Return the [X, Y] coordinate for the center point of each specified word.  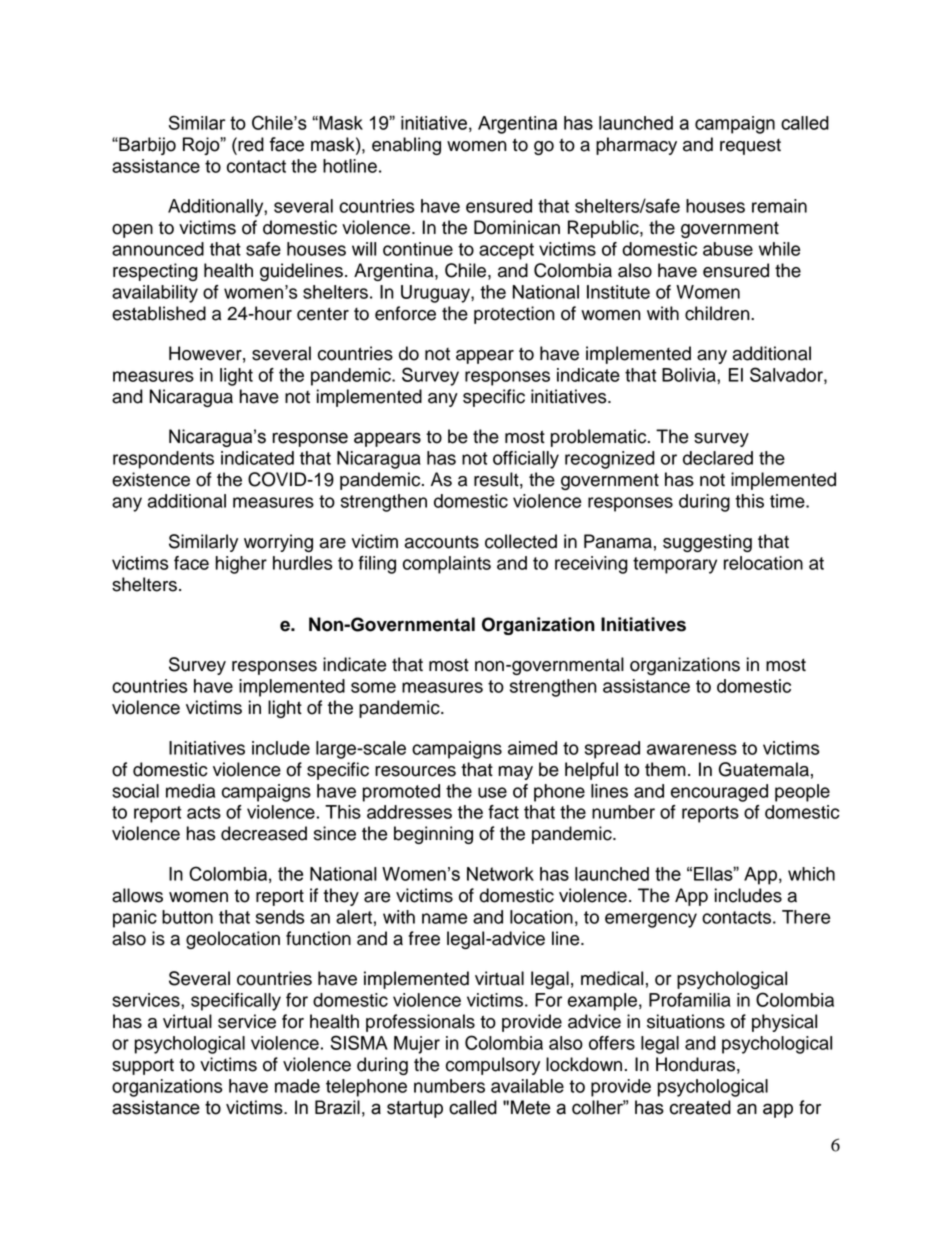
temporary [675, 565]
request [750, 147]
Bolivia [690, 375]
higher [241, 565]
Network [500, 874]
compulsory [493, 1066]
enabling [406, 146]
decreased [264, 833]
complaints [447, 565]
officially [526, 460]
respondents [163, 460]
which [811, 874]
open [132, 231]
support [143, 1067]
